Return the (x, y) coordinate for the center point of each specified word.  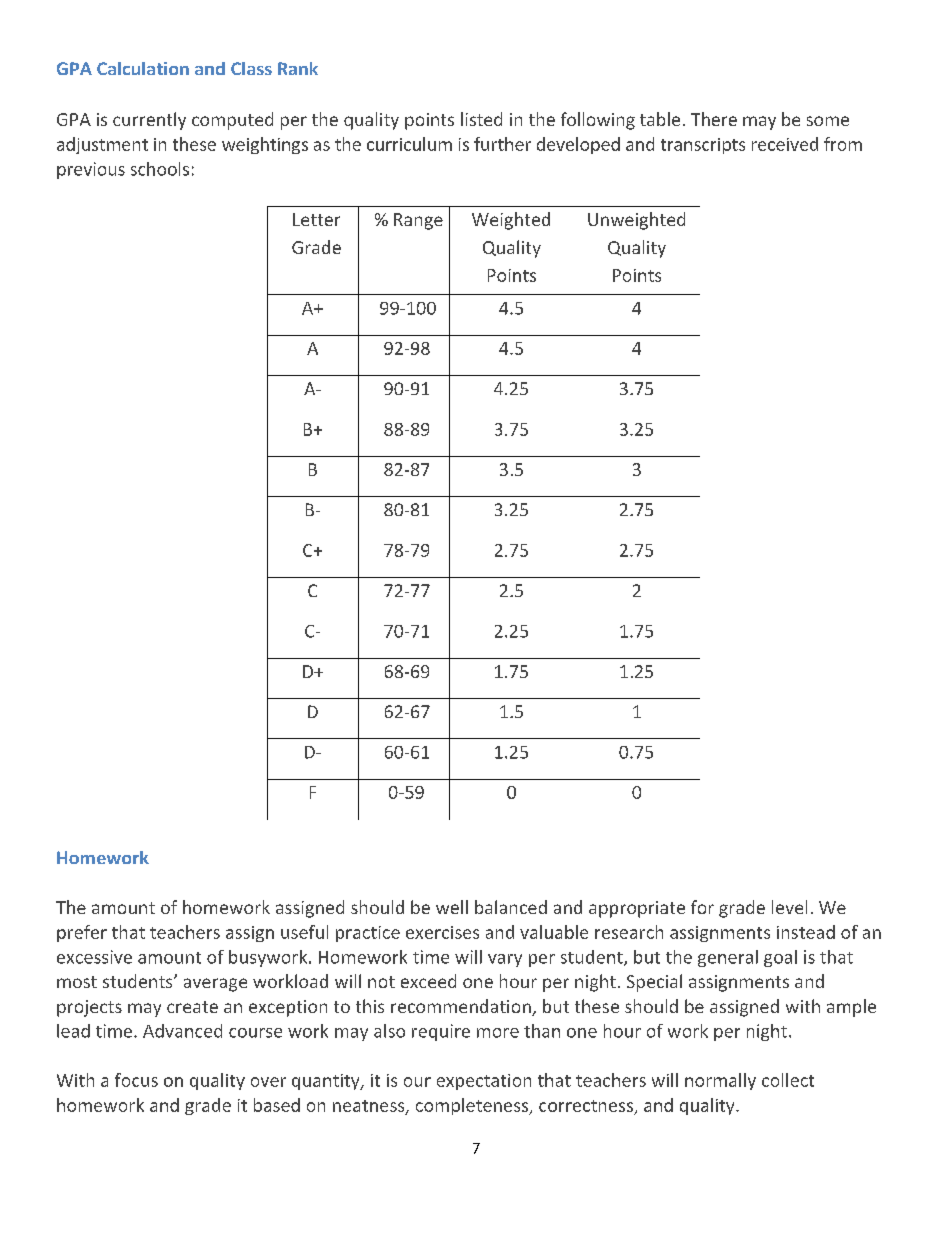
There (714, 119)
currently (149, 121)
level (789, 907)
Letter (316, 219)
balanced (511, 907)
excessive (94, 957)
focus (136, 1080)
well (452, 907)
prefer (82, 933)
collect (788, 1080)
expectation (484, 1082)
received (785, 144)
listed (481, 119)
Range (418, 221)
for (702, 907)
